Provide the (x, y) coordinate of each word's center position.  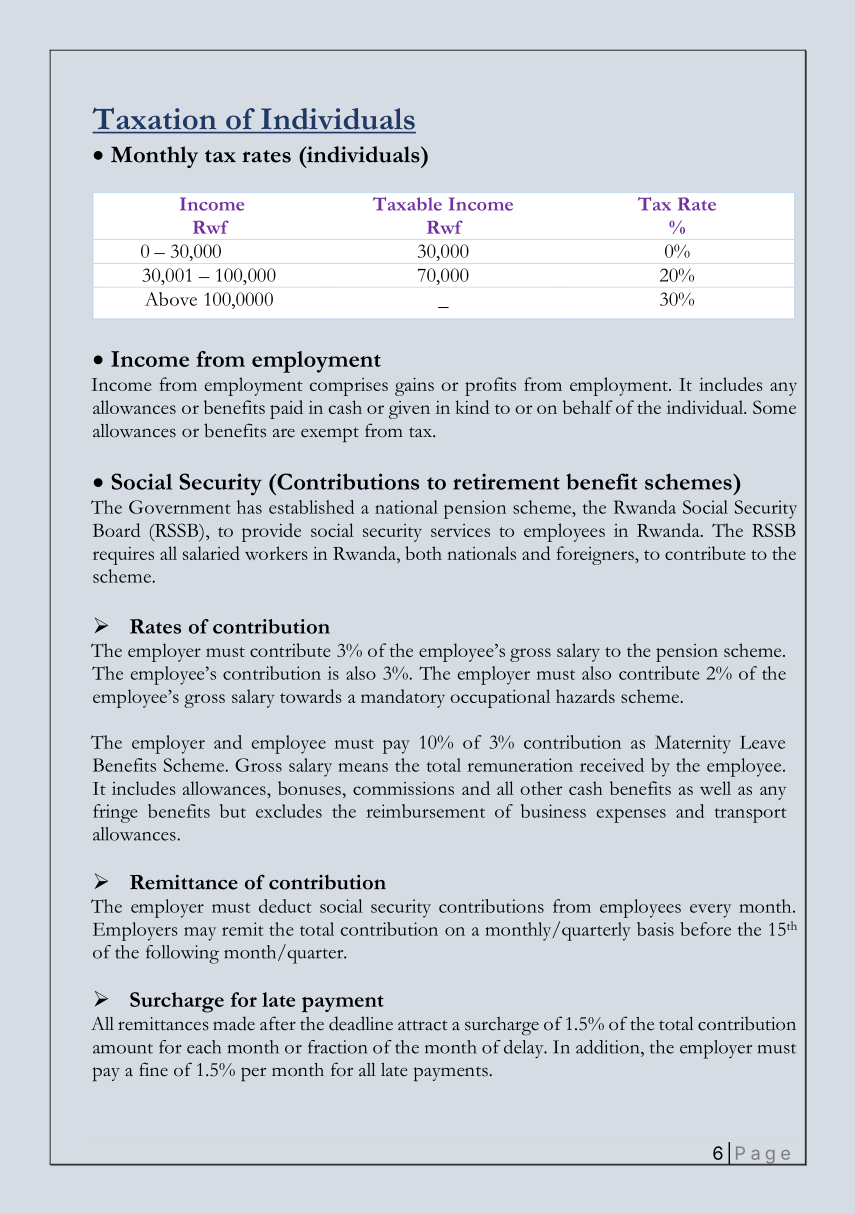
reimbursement (425, 811)
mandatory (403, 698)
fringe (115, 813)
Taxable (407, 204)
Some (774, 407)
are (284, 433)
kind (472, 407)
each (204, 1047)
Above (171, 299)
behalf (588, 407)
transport (750, 815)
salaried (211, 553)
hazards (585, 696)
